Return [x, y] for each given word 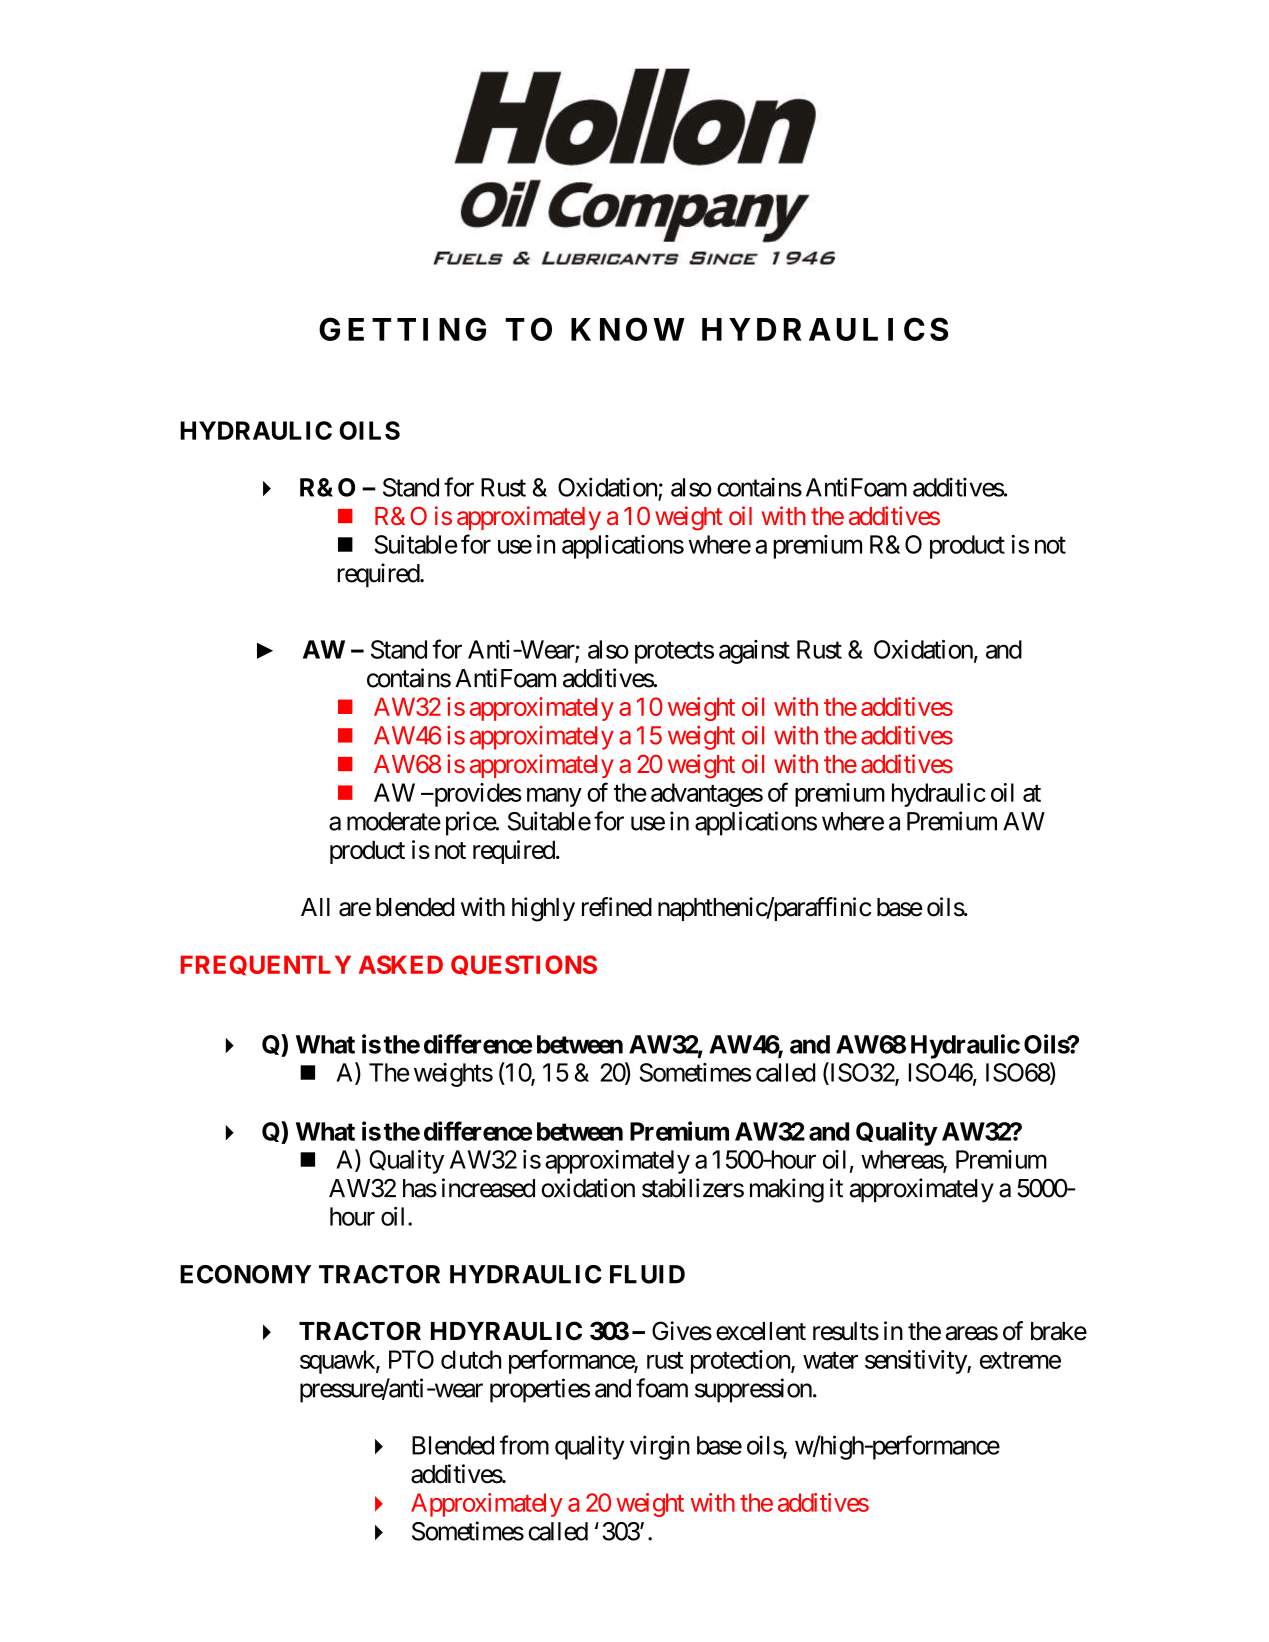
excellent [761, 1331]
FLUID [647, 1274]
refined [617, 907]
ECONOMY [245, 1274]
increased [488, 1188]
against [754, 652]
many [554, 797]
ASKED [401, 964]
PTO [411, 1359]
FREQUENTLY [266, 965]
